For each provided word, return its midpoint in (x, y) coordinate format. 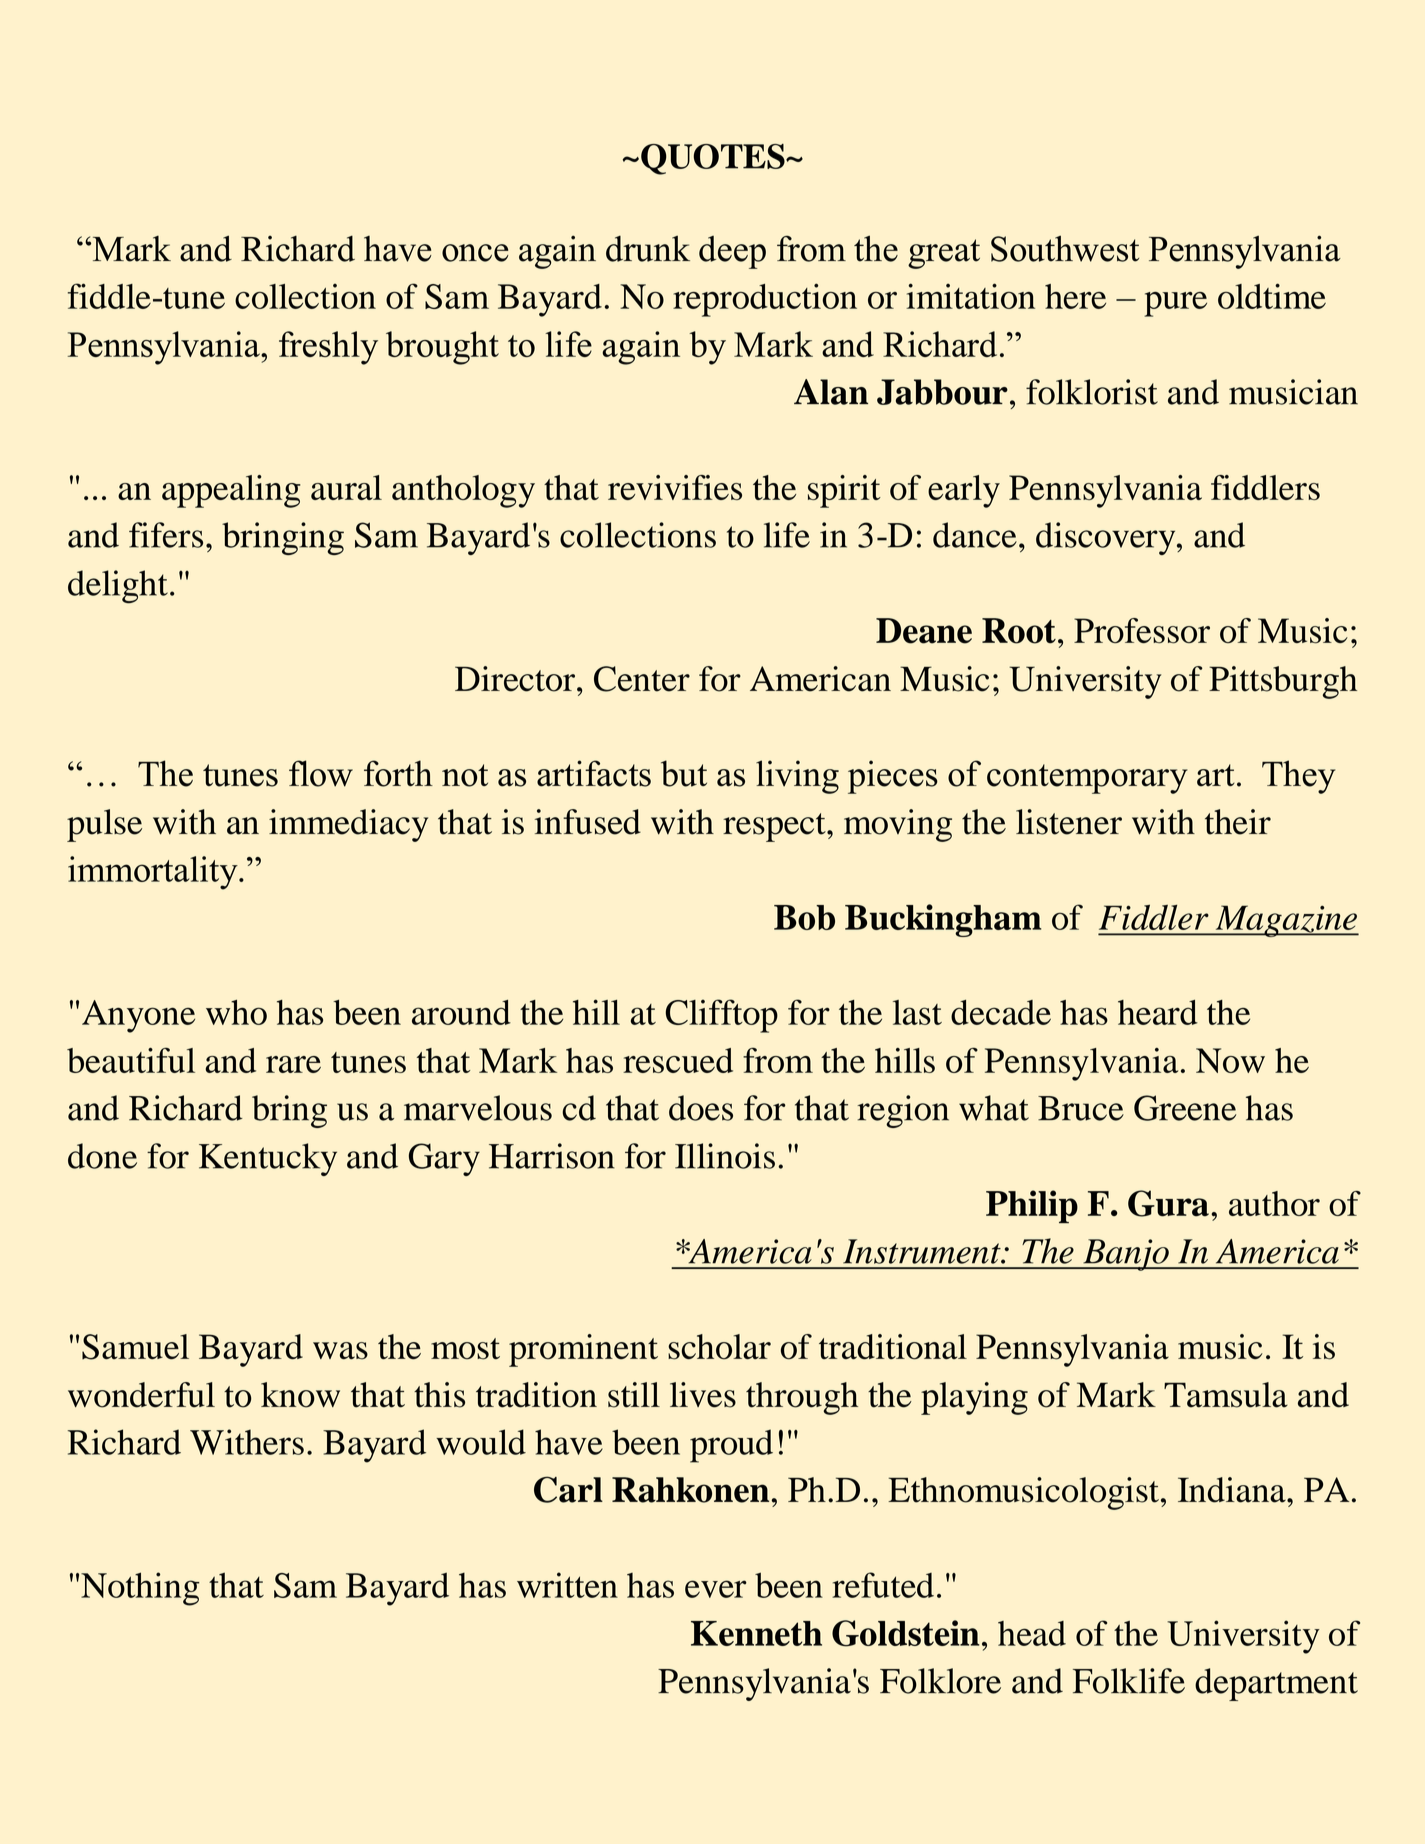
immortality (154, 873)
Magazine (1286, 921)
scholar (719, 1347)
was (340, 1351)
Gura (1168, 1203)
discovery (1107, 538)
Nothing (140, 1589)
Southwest (1065, 249)
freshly (328, 348)
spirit (844, 491)
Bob (804, 917)
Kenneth (756, 1633)
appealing (231, 491)
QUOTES (714, 159)
